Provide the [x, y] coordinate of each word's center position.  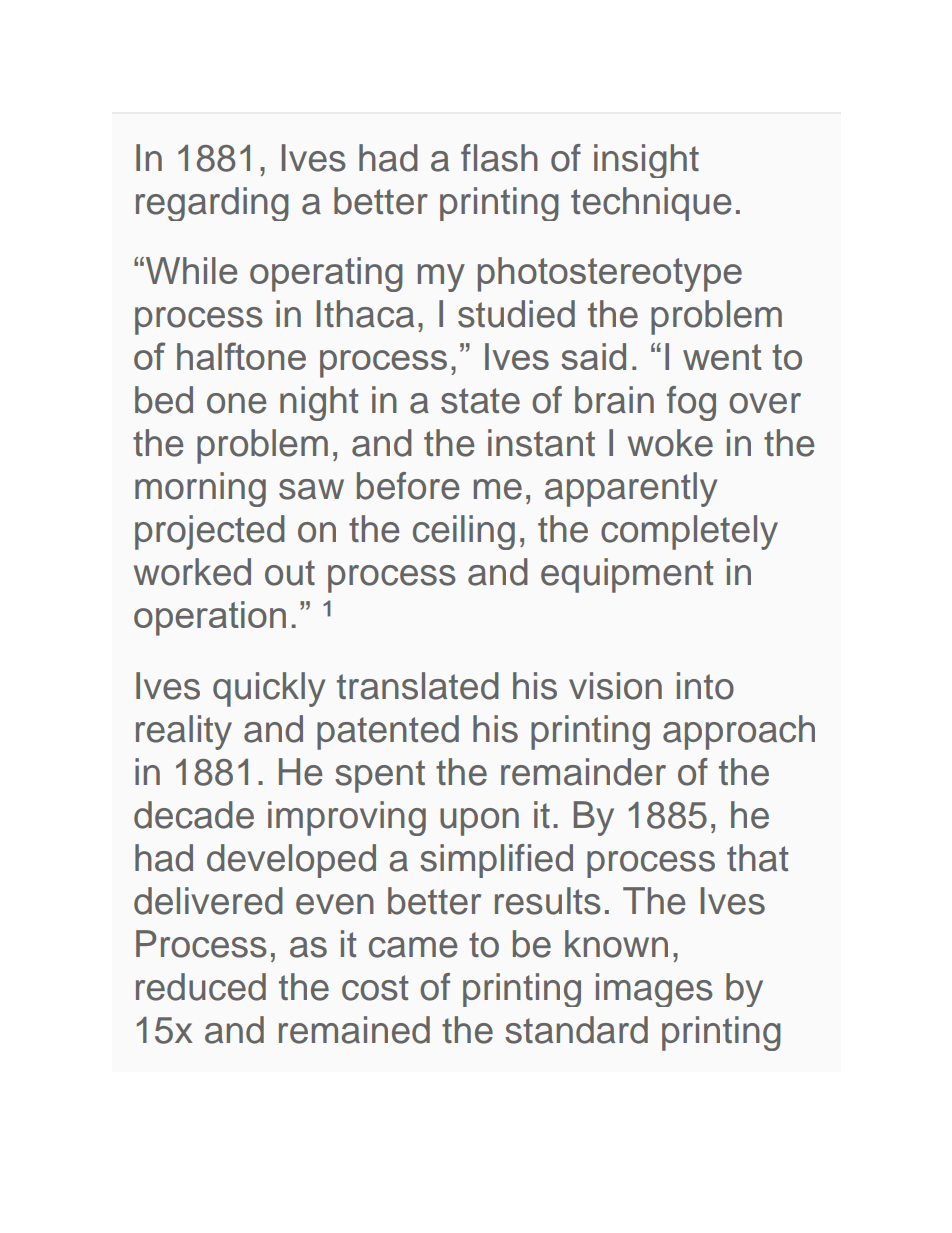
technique [651, 204]
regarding [212, 204]
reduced [201, 987]
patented [388, 732]
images [654, 990]
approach [739, 732]
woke [670, 443]
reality [184, 732]
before [408, 486]
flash [499, 158]
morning [200, 489]
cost [375, 988]
